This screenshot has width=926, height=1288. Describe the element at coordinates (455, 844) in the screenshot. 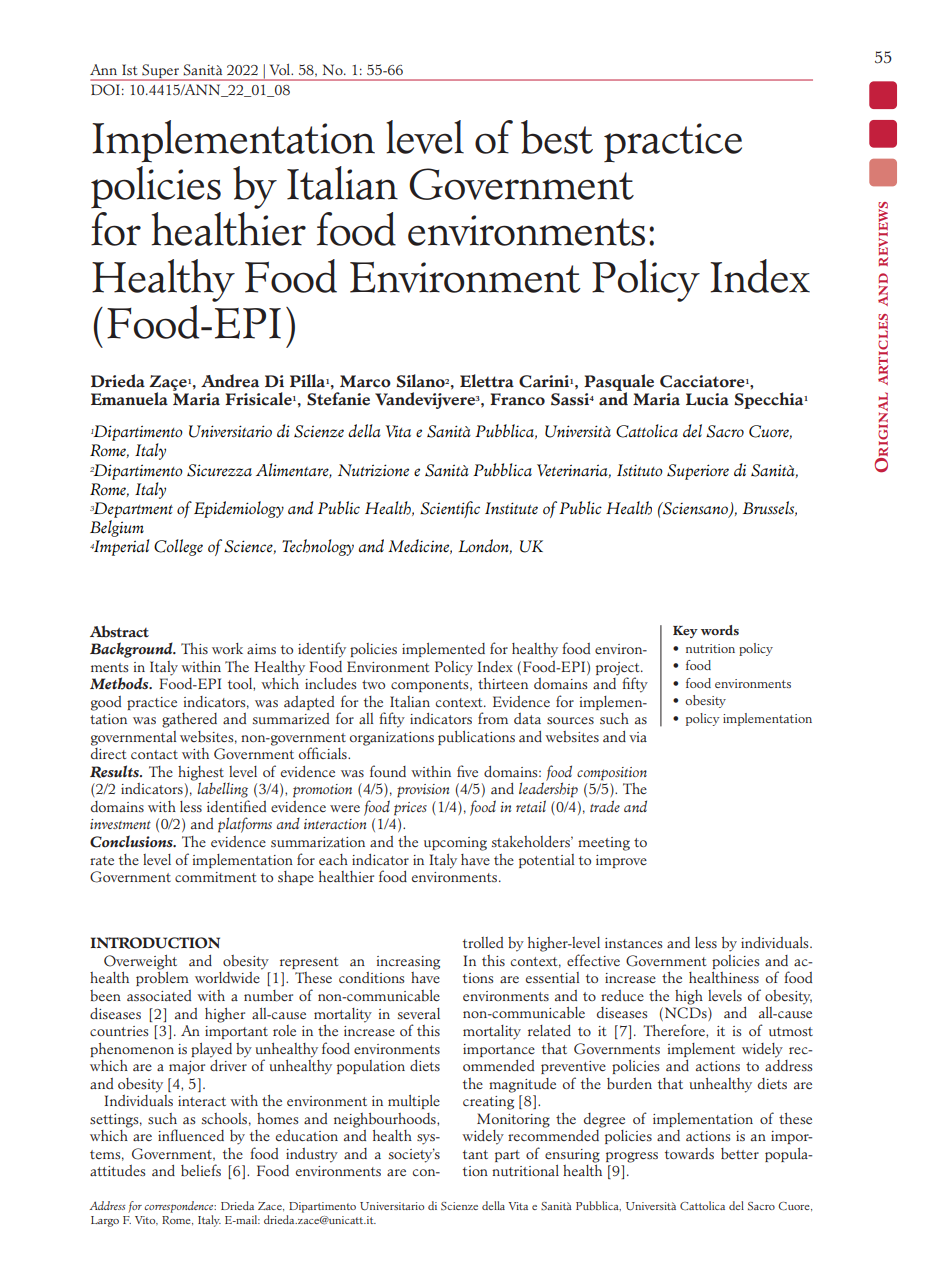

I see `upcoming` at that location.
